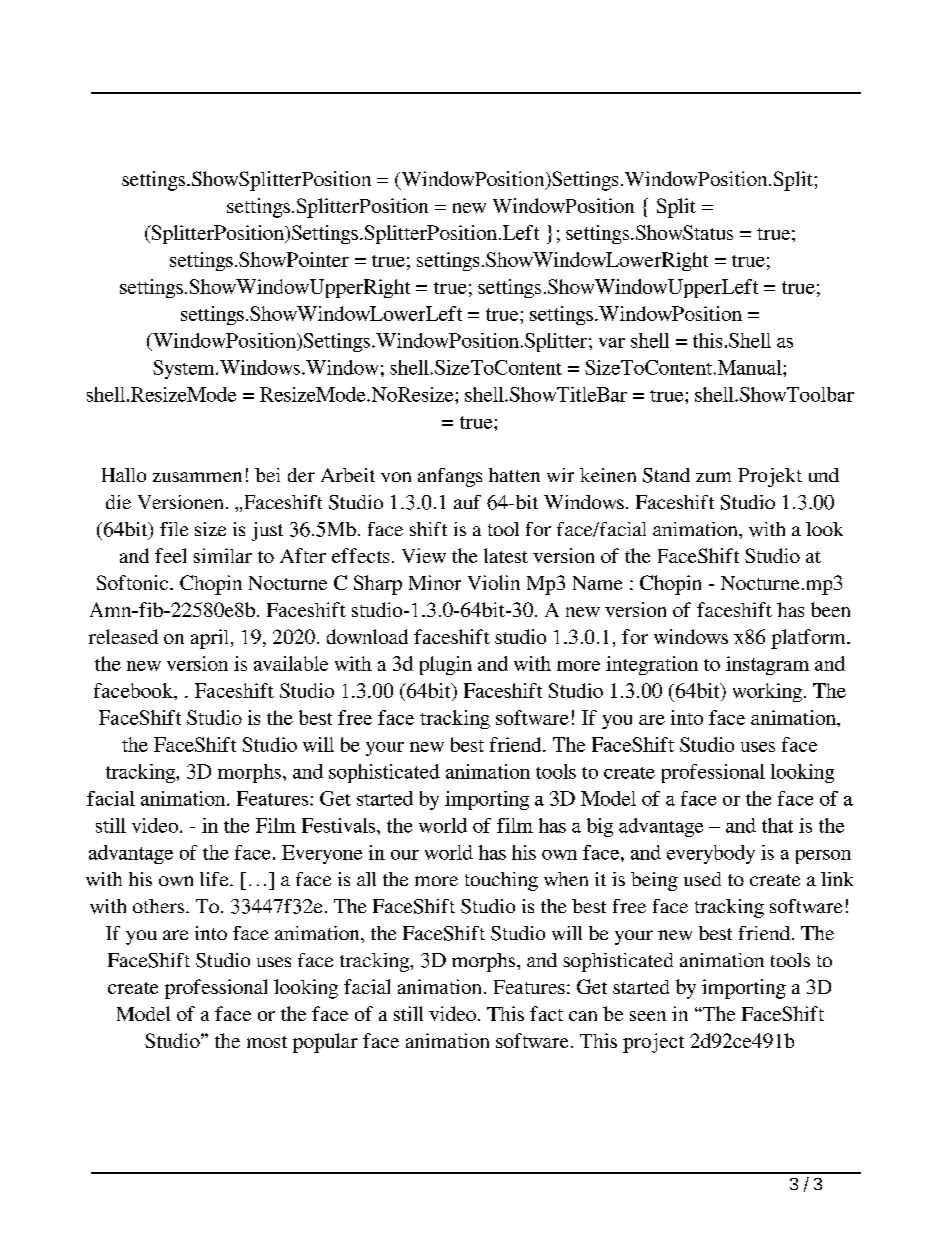  Describe the element at coordinates (446, 665) in the screenshot. I see `plugin` at that location.
